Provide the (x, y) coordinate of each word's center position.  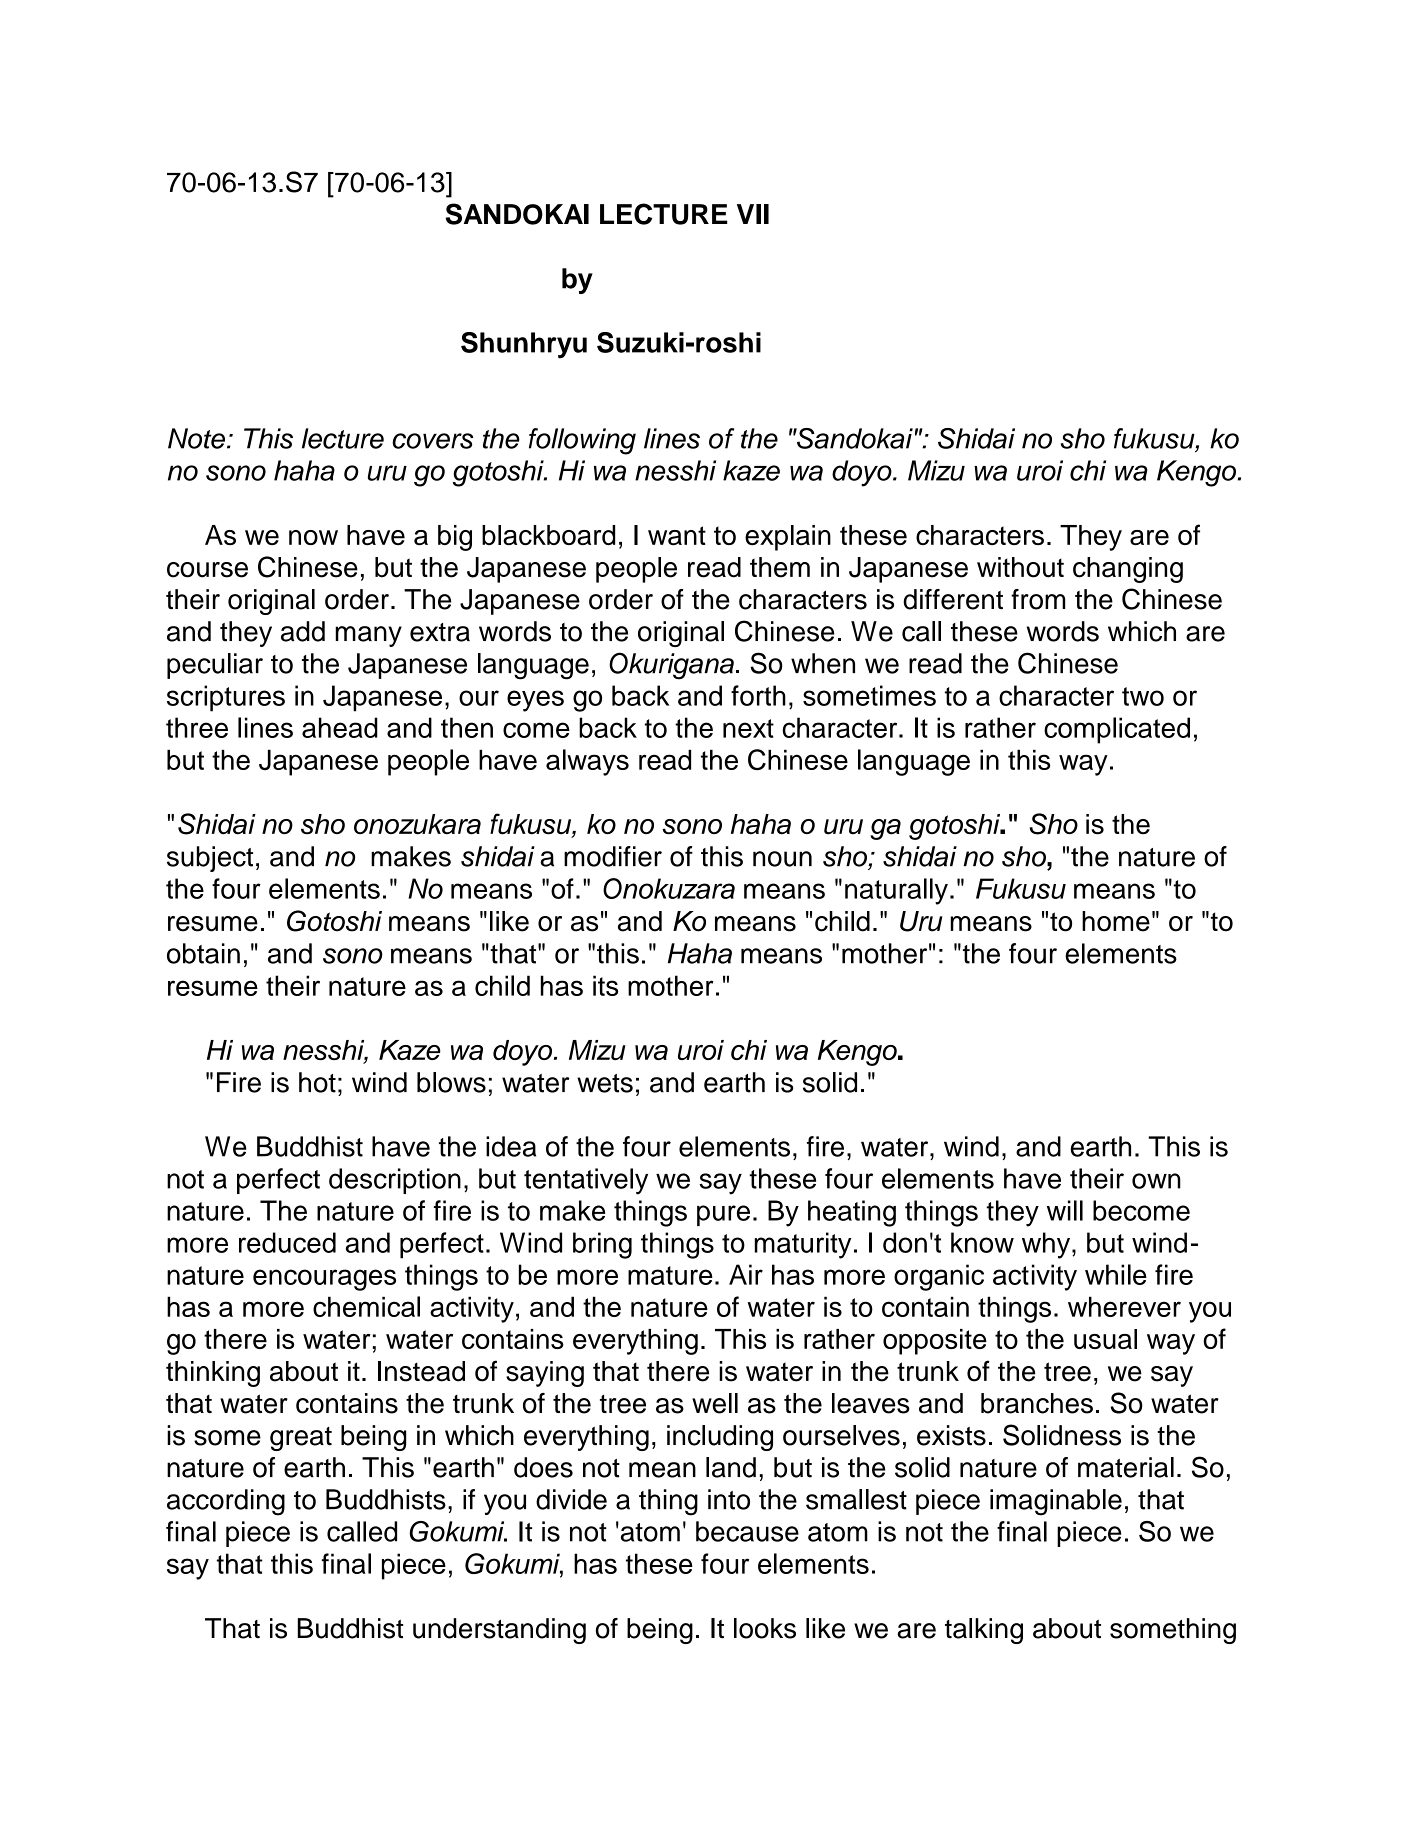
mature (670, 1275)
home (1116, 921)
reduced (287, 1242)
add (303, 631)
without (1020, 567)
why (1047, 1245)
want (677, 535)
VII (753, 214)
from (1038, 599)
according (226, 1502)
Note (196, 438)
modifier (613, 856)
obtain (203, 953)
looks (765, 1628)
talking (984, 1631)
